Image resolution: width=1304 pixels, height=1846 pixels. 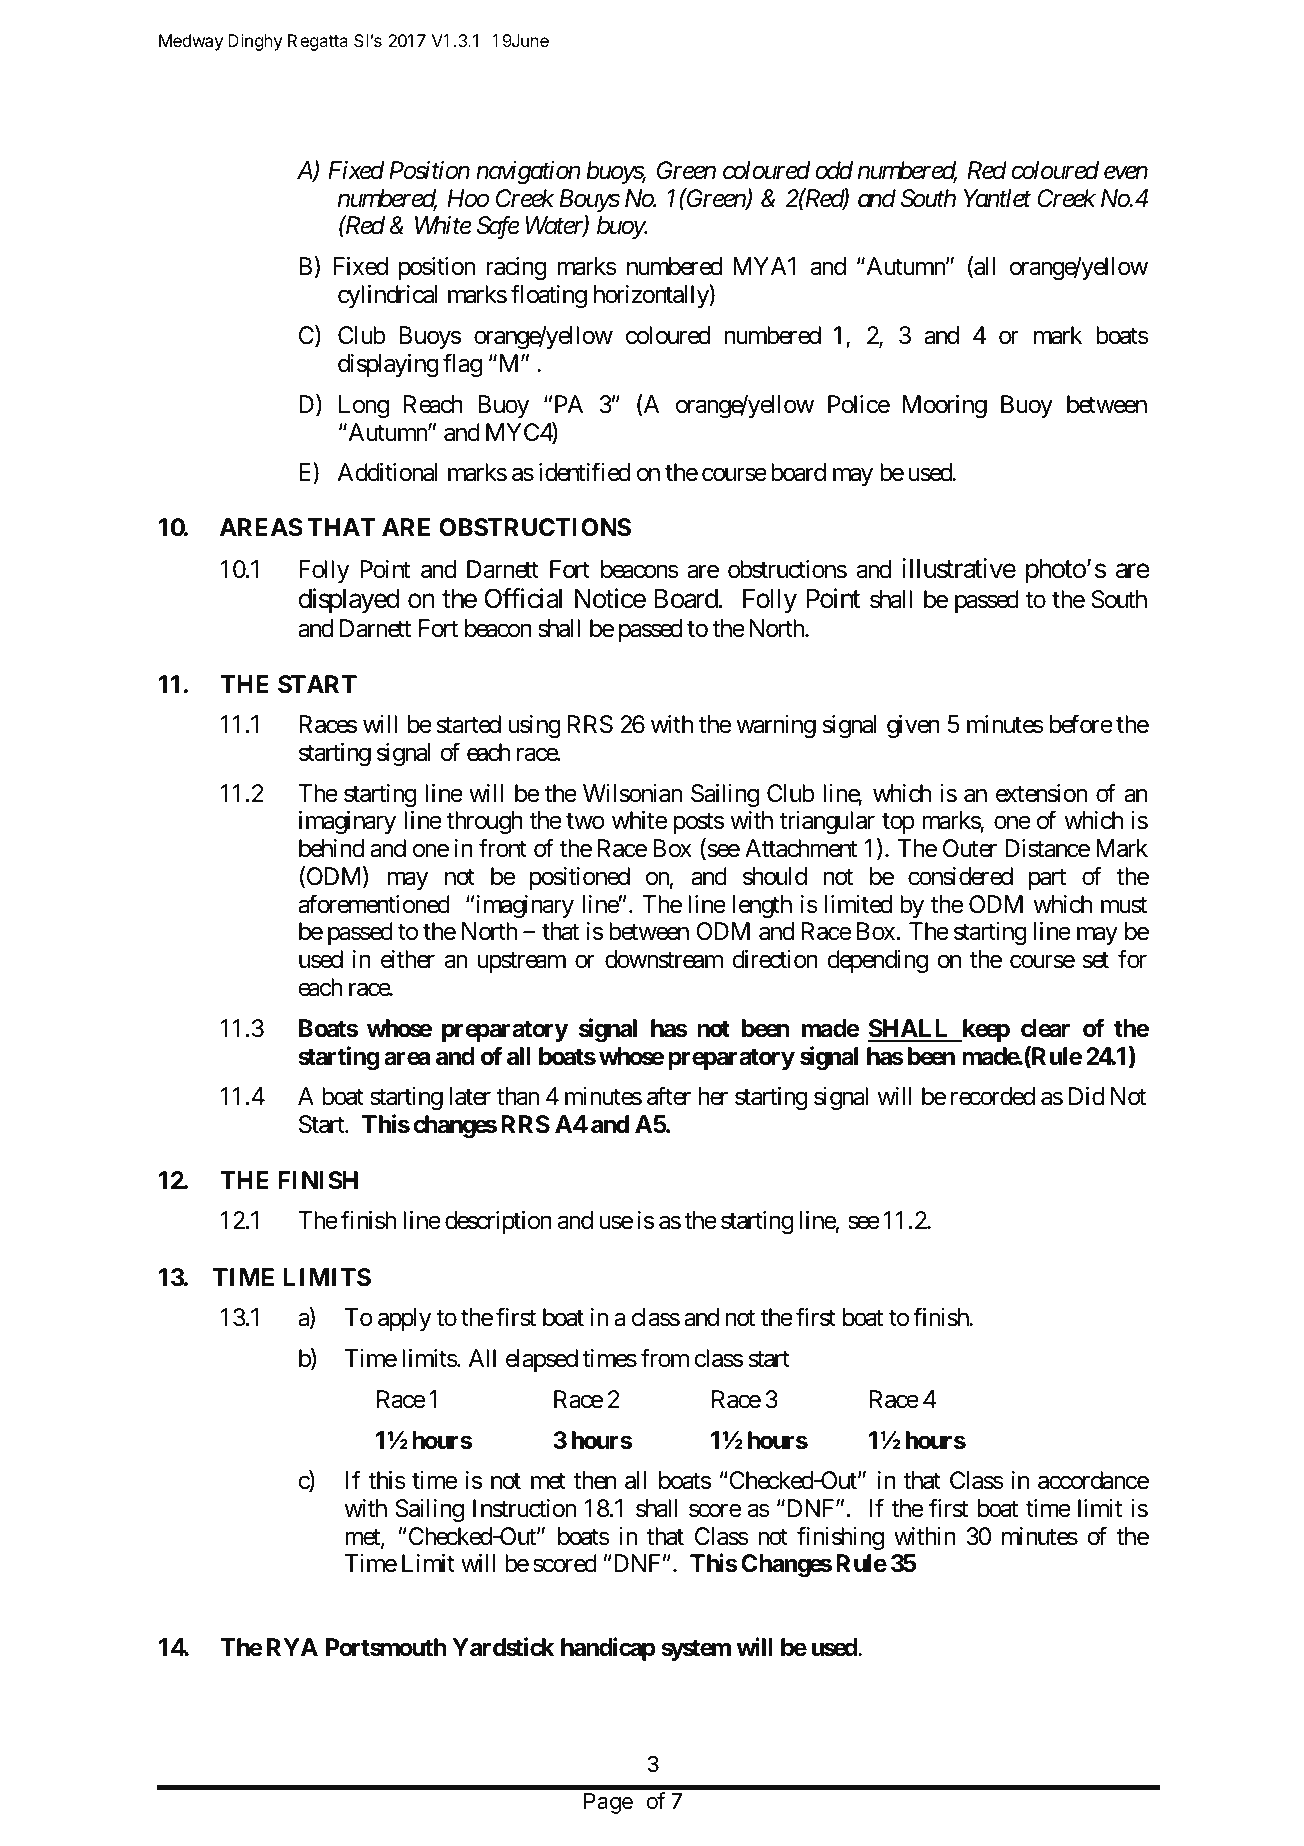 What do you see at coordinates (1047, 879) in the image?
I see `part` at bounding box center [1047, 879].
